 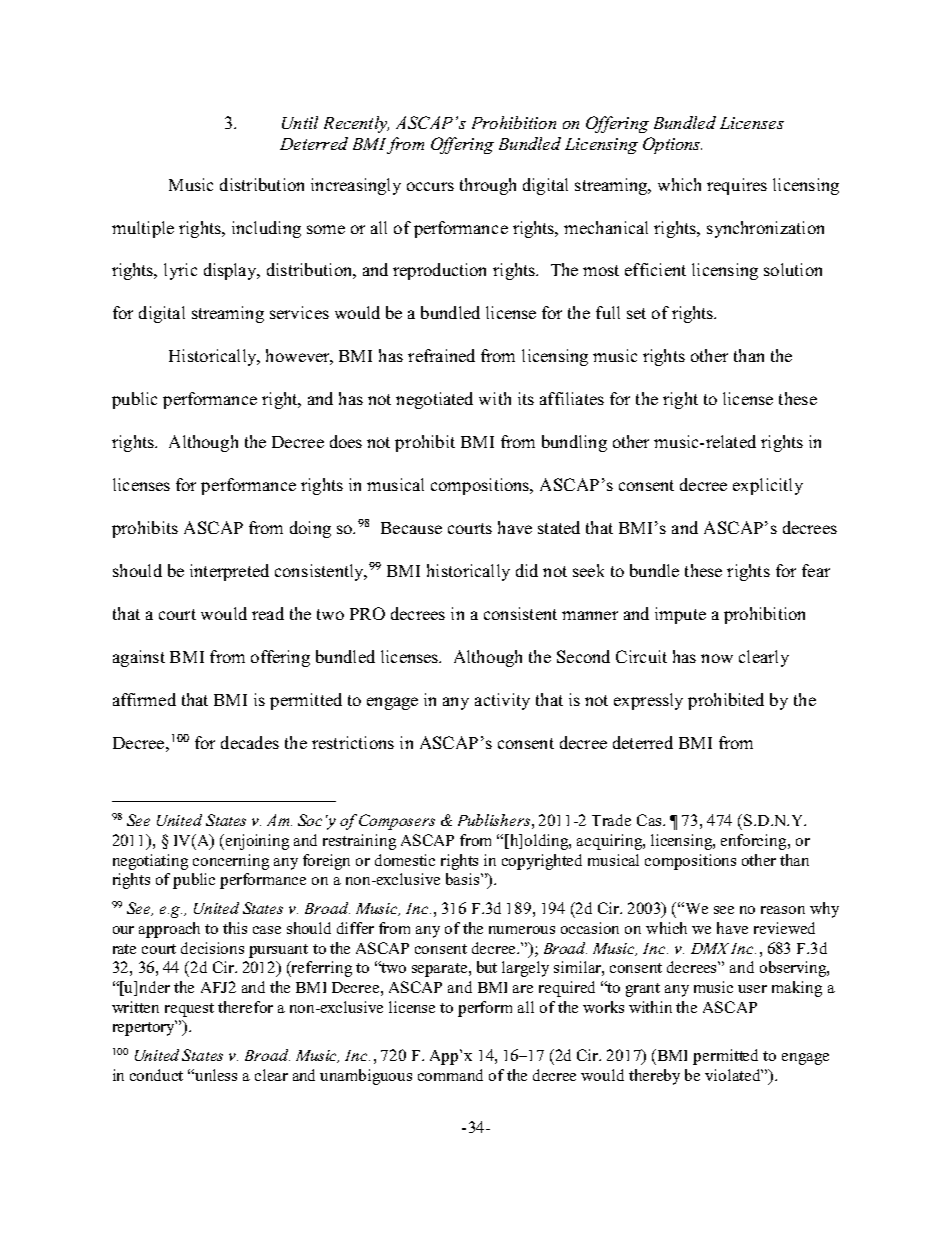 What do you see at coordinates (462, 879) in the screenshot?
I see `basis` at bounding box center [462, 879].
